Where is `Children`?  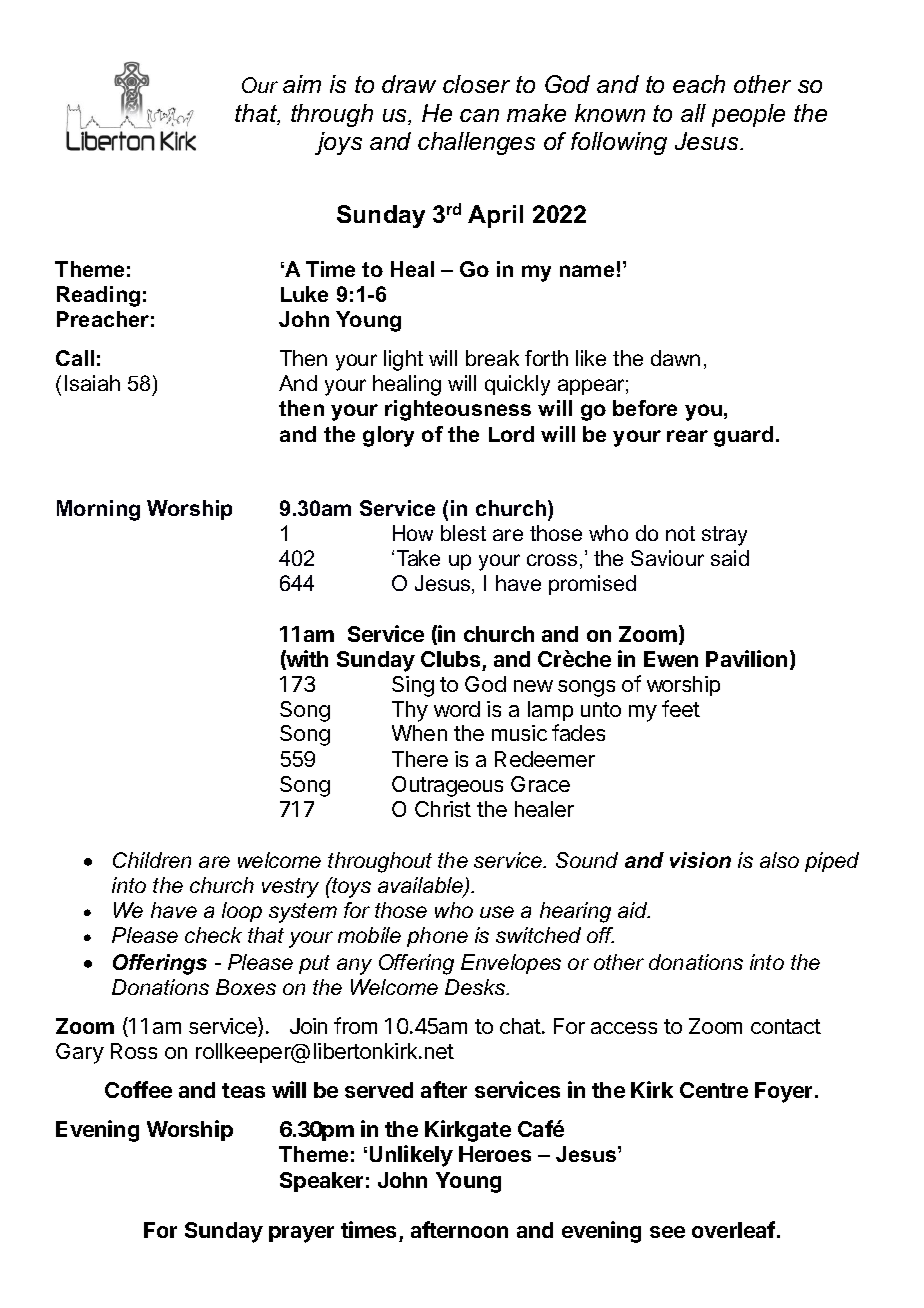
Children is located at coordinates (152, 860).
